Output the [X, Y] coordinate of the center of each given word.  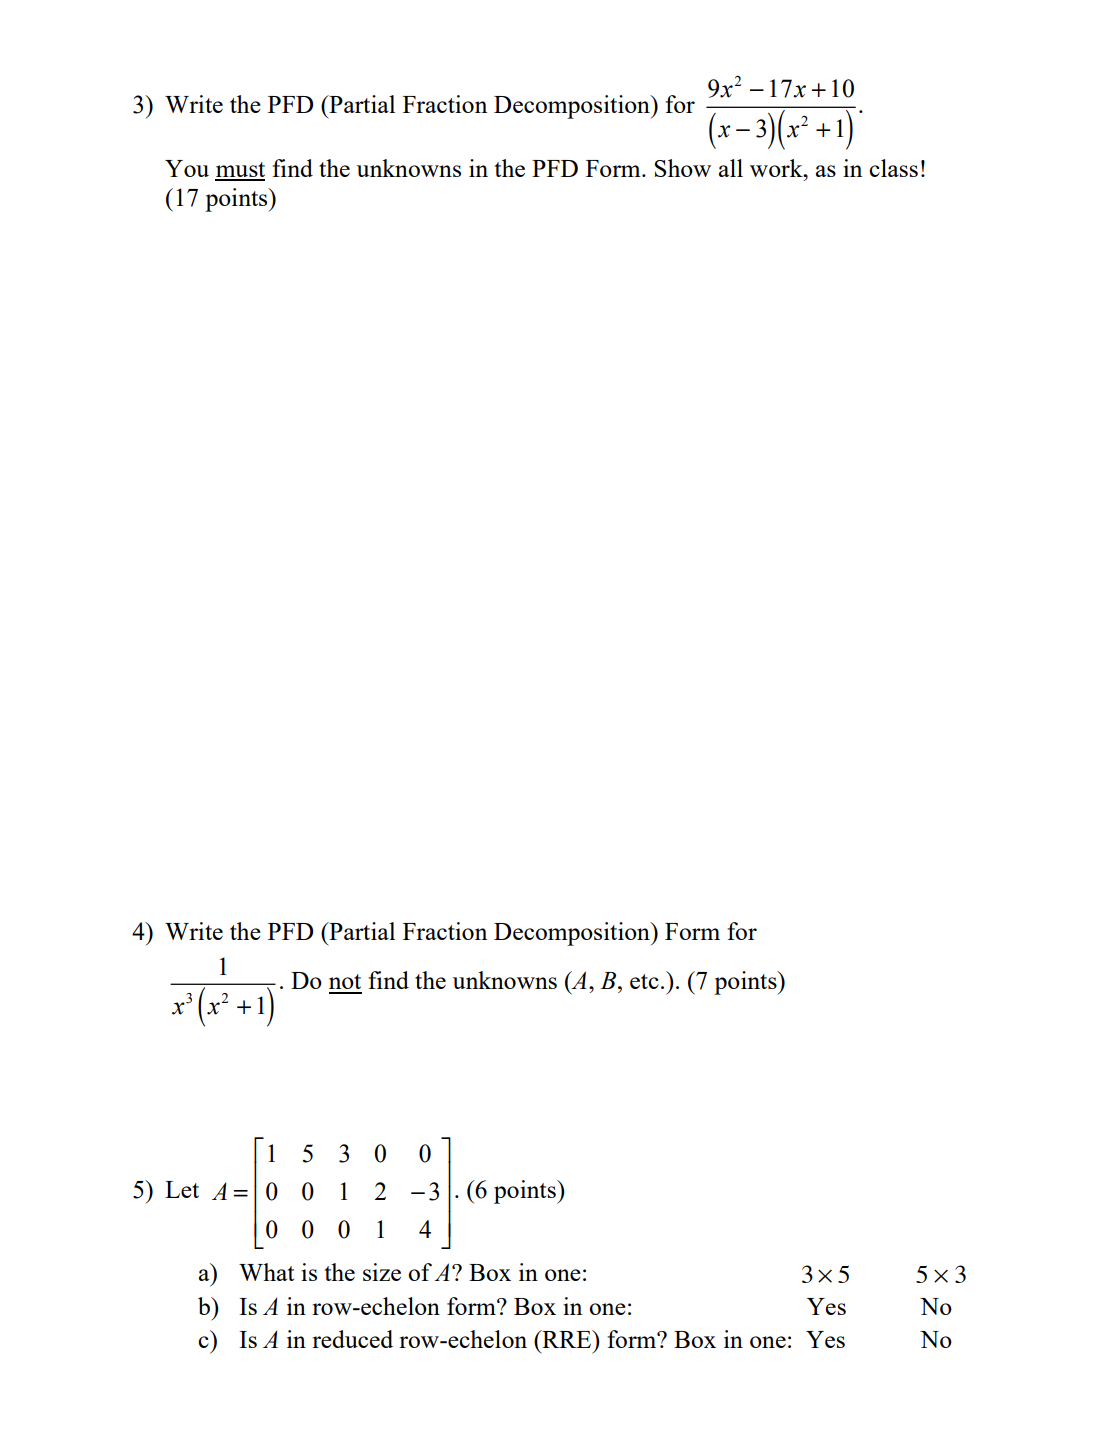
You [187, 168]
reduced [352, 1339]
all [731, 168]
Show [683, 168]
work [777, 168]
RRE [567, 1339]
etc [644, 981]
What [266, 1272]
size [382, 1272]
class [893, 168]
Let [182, 1189]
